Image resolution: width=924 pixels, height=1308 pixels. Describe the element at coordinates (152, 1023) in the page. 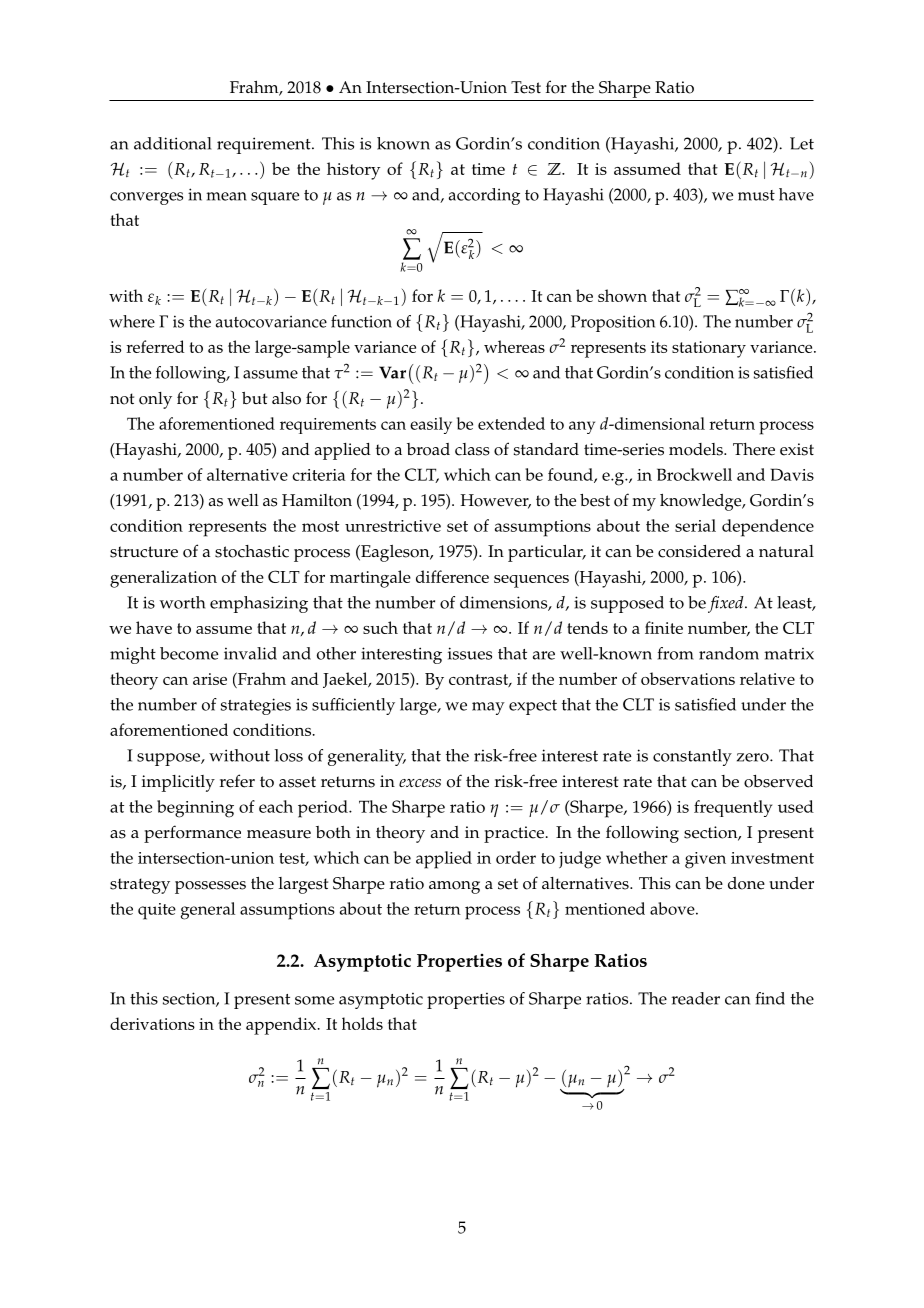

I see `derivations` at that location.
